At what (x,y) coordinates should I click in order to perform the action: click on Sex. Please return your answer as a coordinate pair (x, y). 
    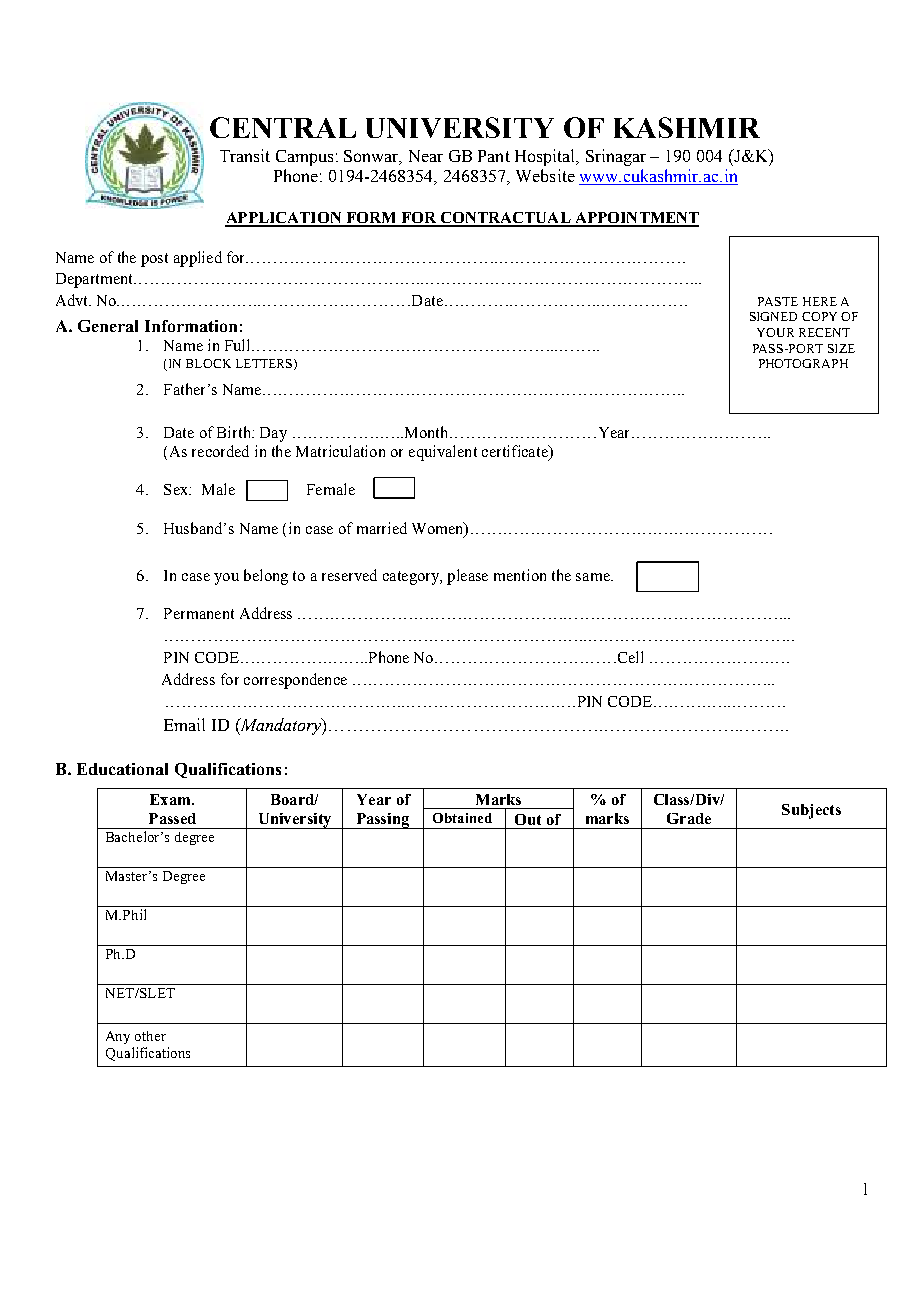
    Looking at the image, I should click on (177, 489).
